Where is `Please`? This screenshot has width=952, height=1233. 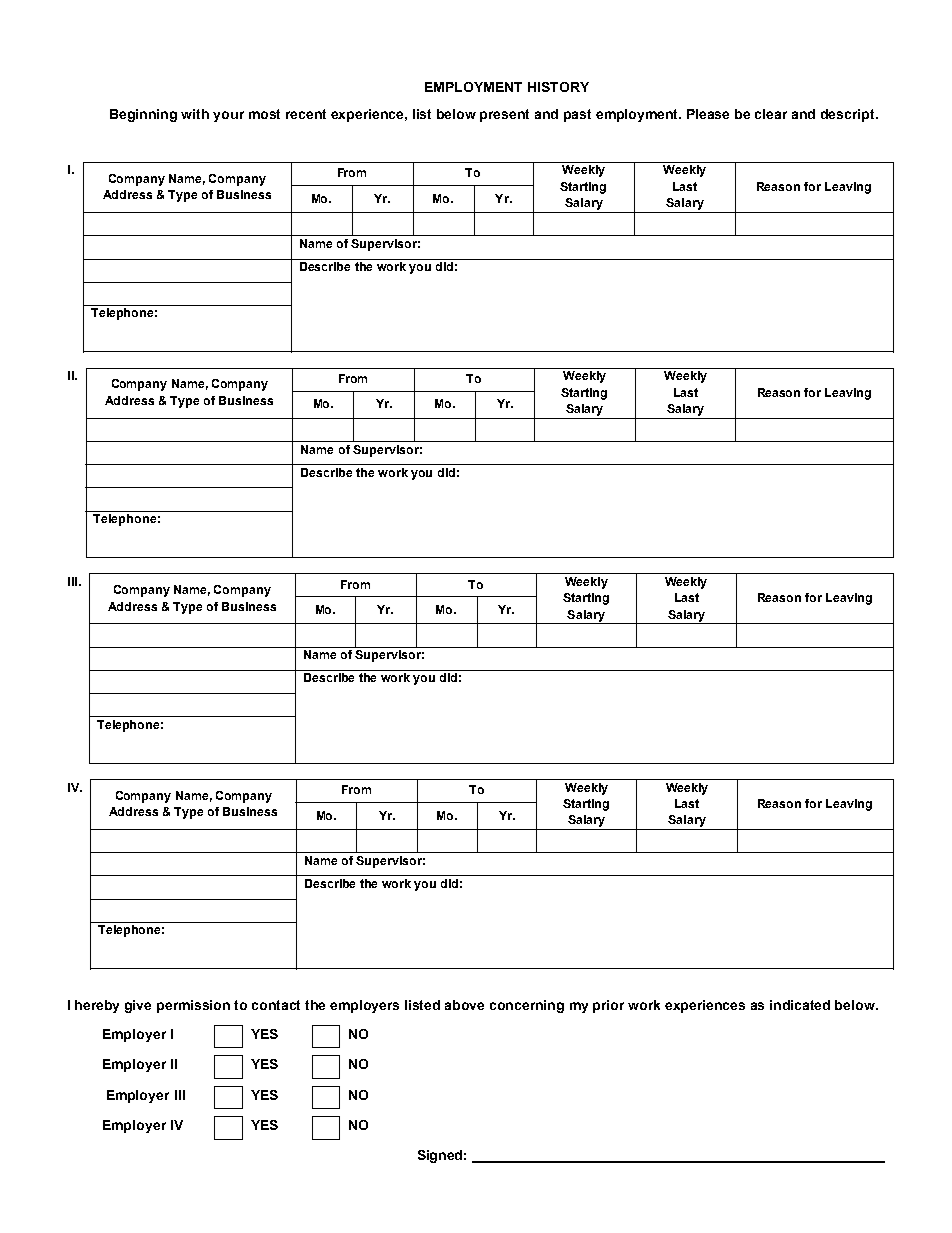
Please is located at coordinates (708, 114).
